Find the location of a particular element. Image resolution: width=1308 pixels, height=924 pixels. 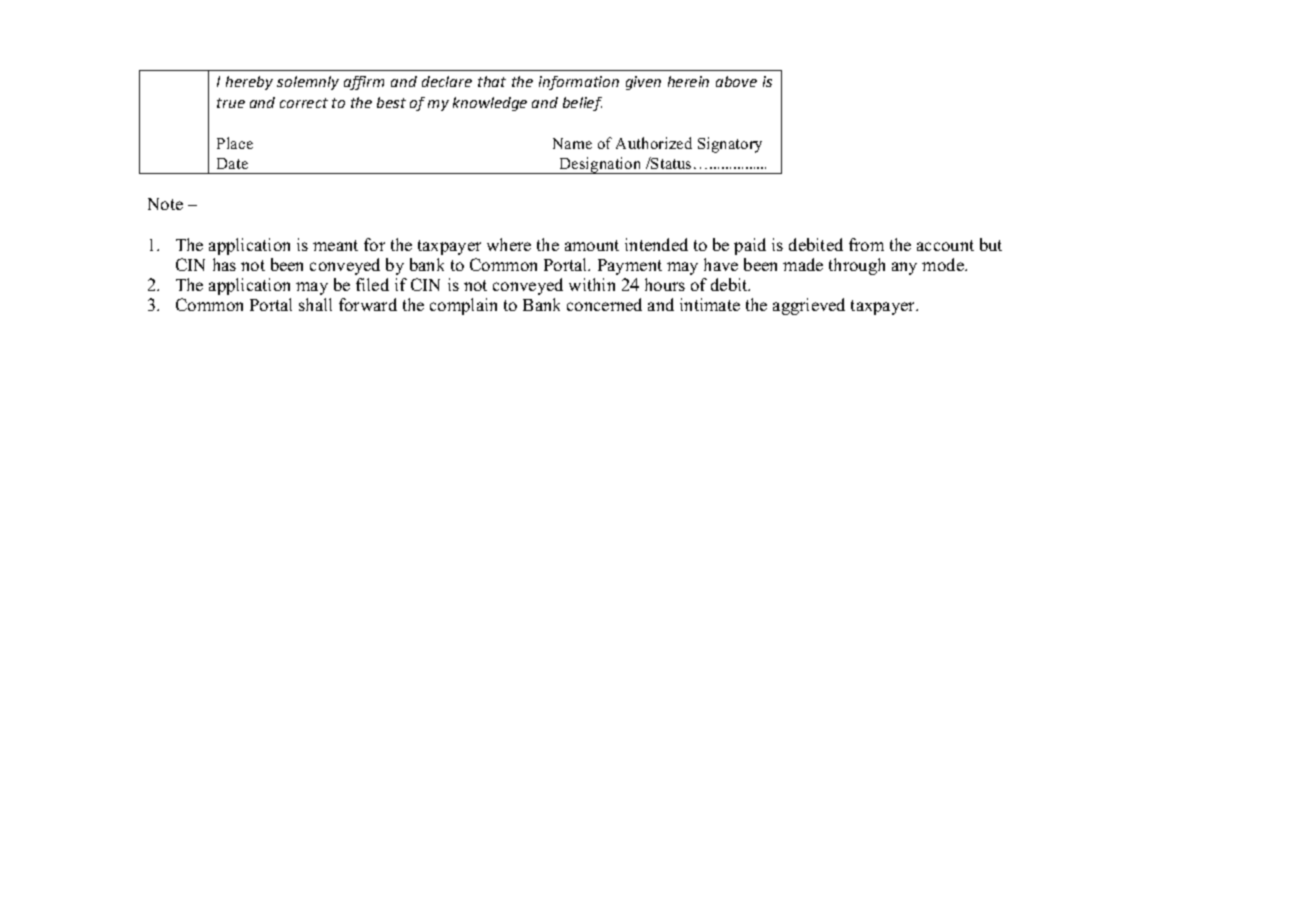

Name is located at coordinates (572, 143).
